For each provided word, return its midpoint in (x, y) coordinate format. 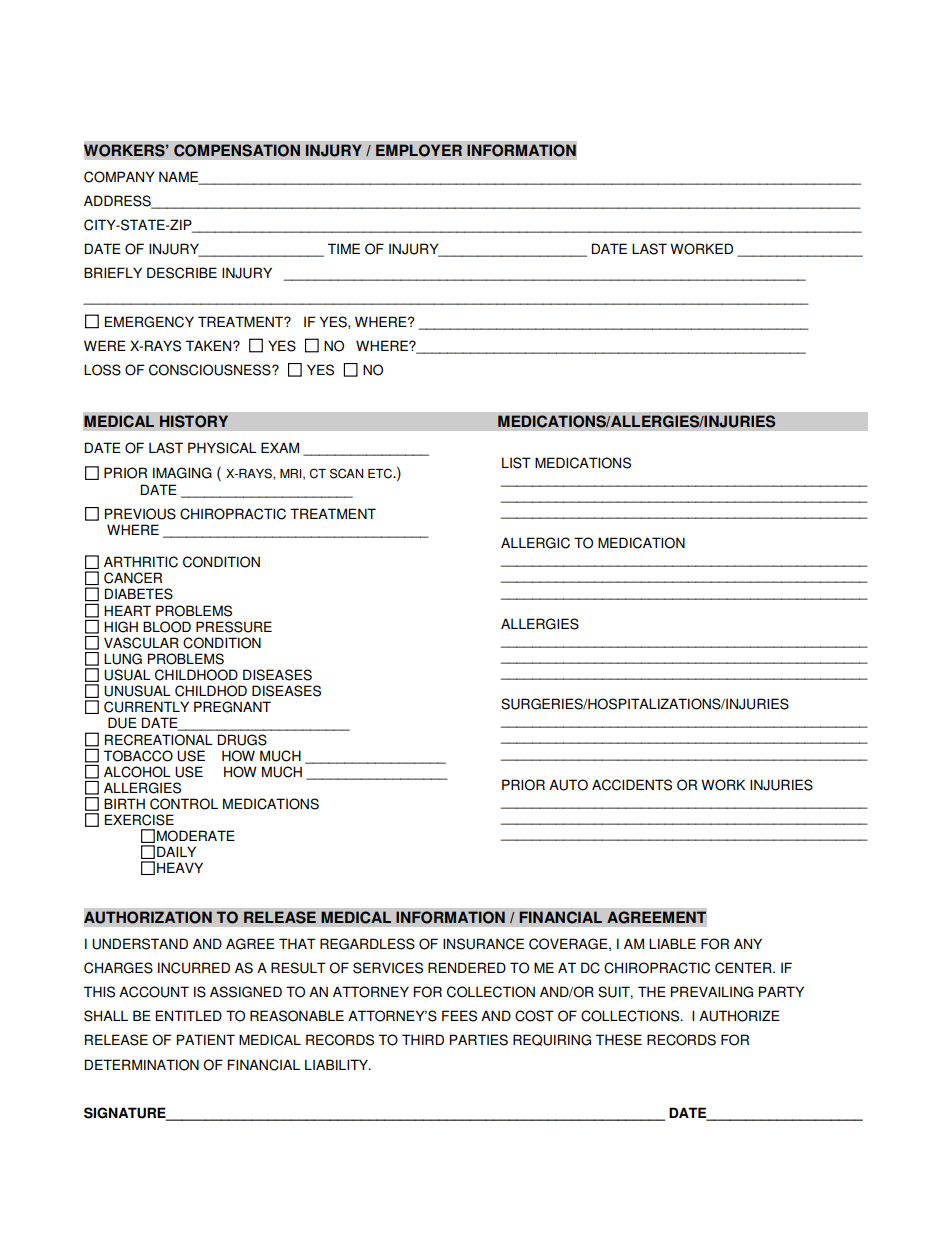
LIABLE (672, 943)
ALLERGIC (535, 543)
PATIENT (206, 1039)
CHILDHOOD (196, 675)
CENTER (744, 968)
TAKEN (210, 345)
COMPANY (119, 177)
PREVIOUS (140, 514)
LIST (516, 463)
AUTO (568, 785)
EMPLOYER (419, 150)
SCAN (346, 473)
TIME (344, 248)
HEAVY (180, 867)
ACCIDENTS (632, 785)
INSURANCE (483, 944)
